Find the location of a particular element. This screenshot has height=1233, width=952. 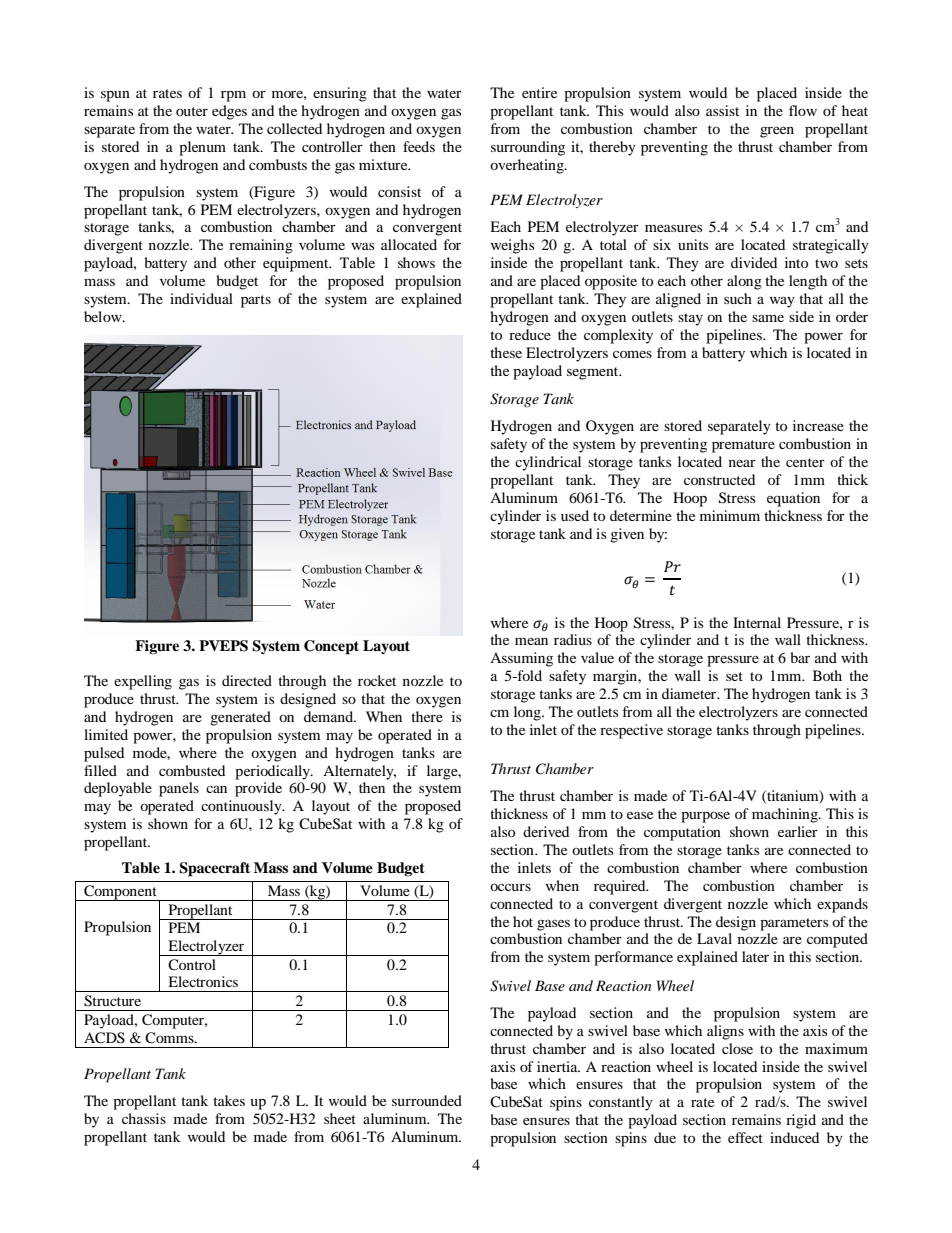

below is located at coordinates (104, 316).
